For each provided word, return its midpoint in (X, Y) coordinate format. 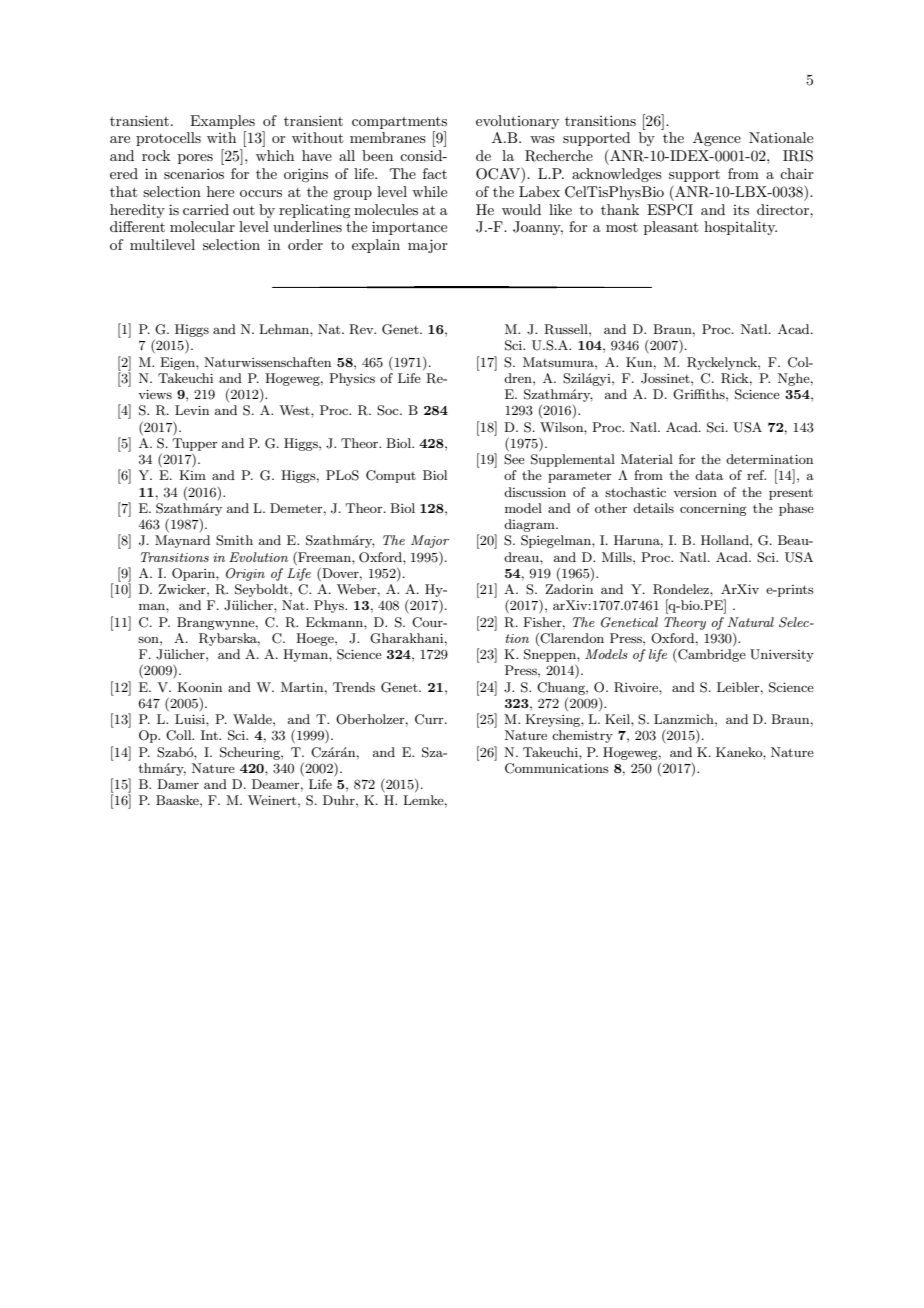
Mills (618, 557)
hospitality (740, 228)
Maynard (182, 541)
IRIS (798, 156)
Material (647, 459)
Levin (192, 410)
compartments (399, 123)
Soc (389, 410)
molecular (202, 226)
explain (376, 246)
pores (195, 159)
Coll (180, 735)
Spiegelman (557, 541)
